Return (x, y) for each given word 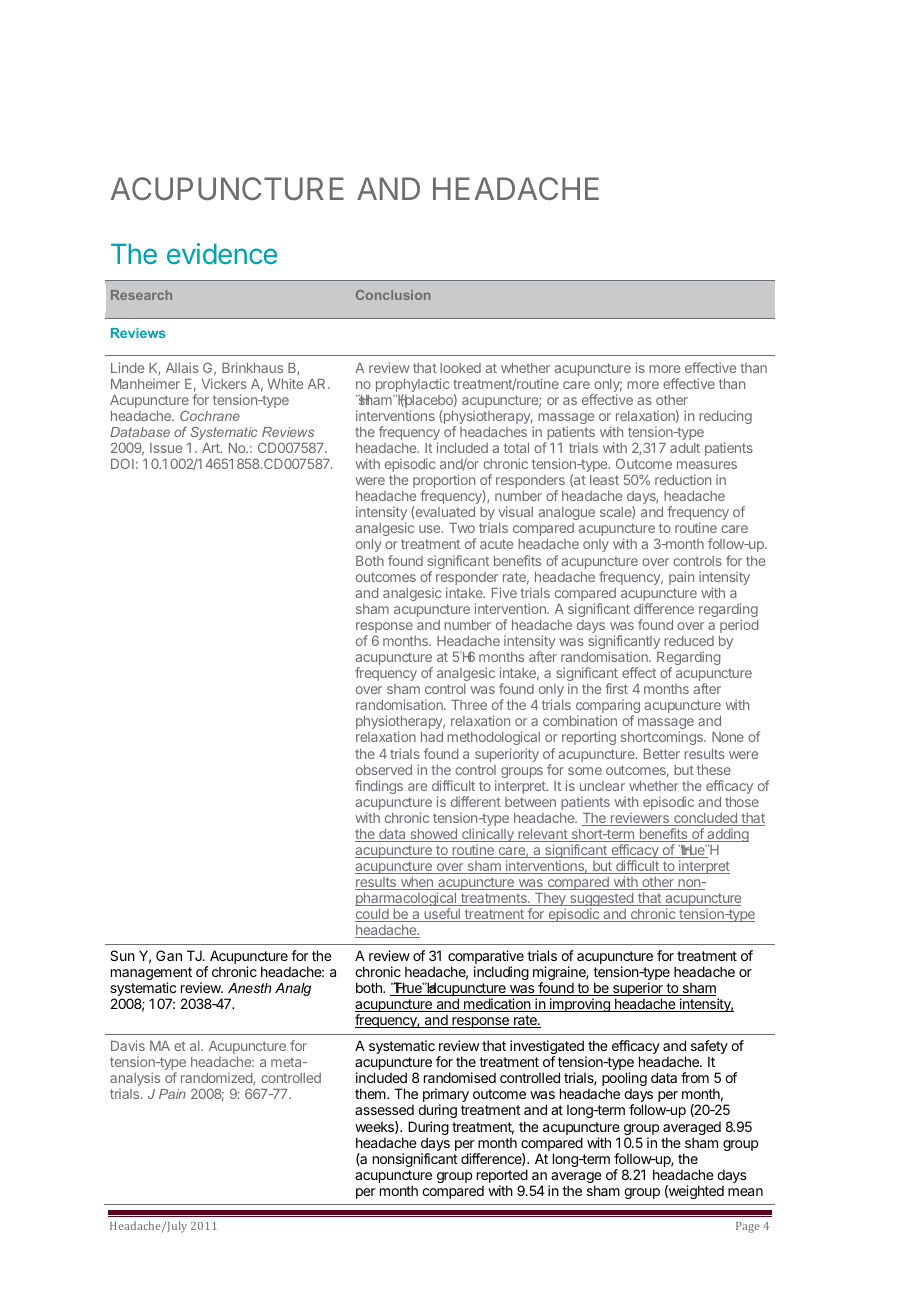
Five (504, 592)
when (416, 883)
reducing (725, 417)
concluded (705, 819)
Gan (169, 955)
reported (502, 1176)
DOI (122, 463)
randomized (217, 1078)
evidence (222, 253)
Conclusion (393, 295)
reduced (689, 641)
